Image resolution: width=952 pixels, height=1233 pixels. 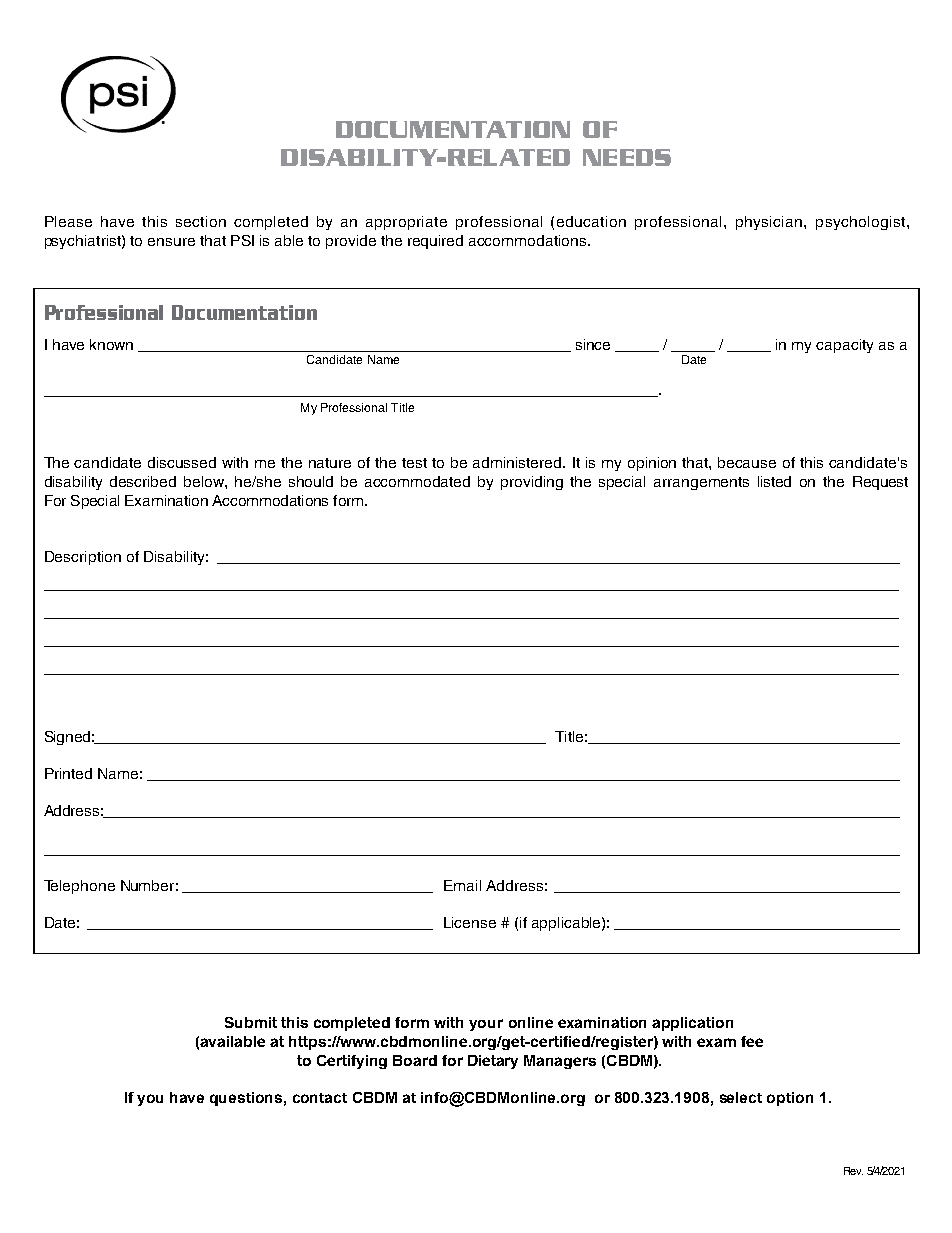 I want to click on contact, so click(x=320, y=1098).
